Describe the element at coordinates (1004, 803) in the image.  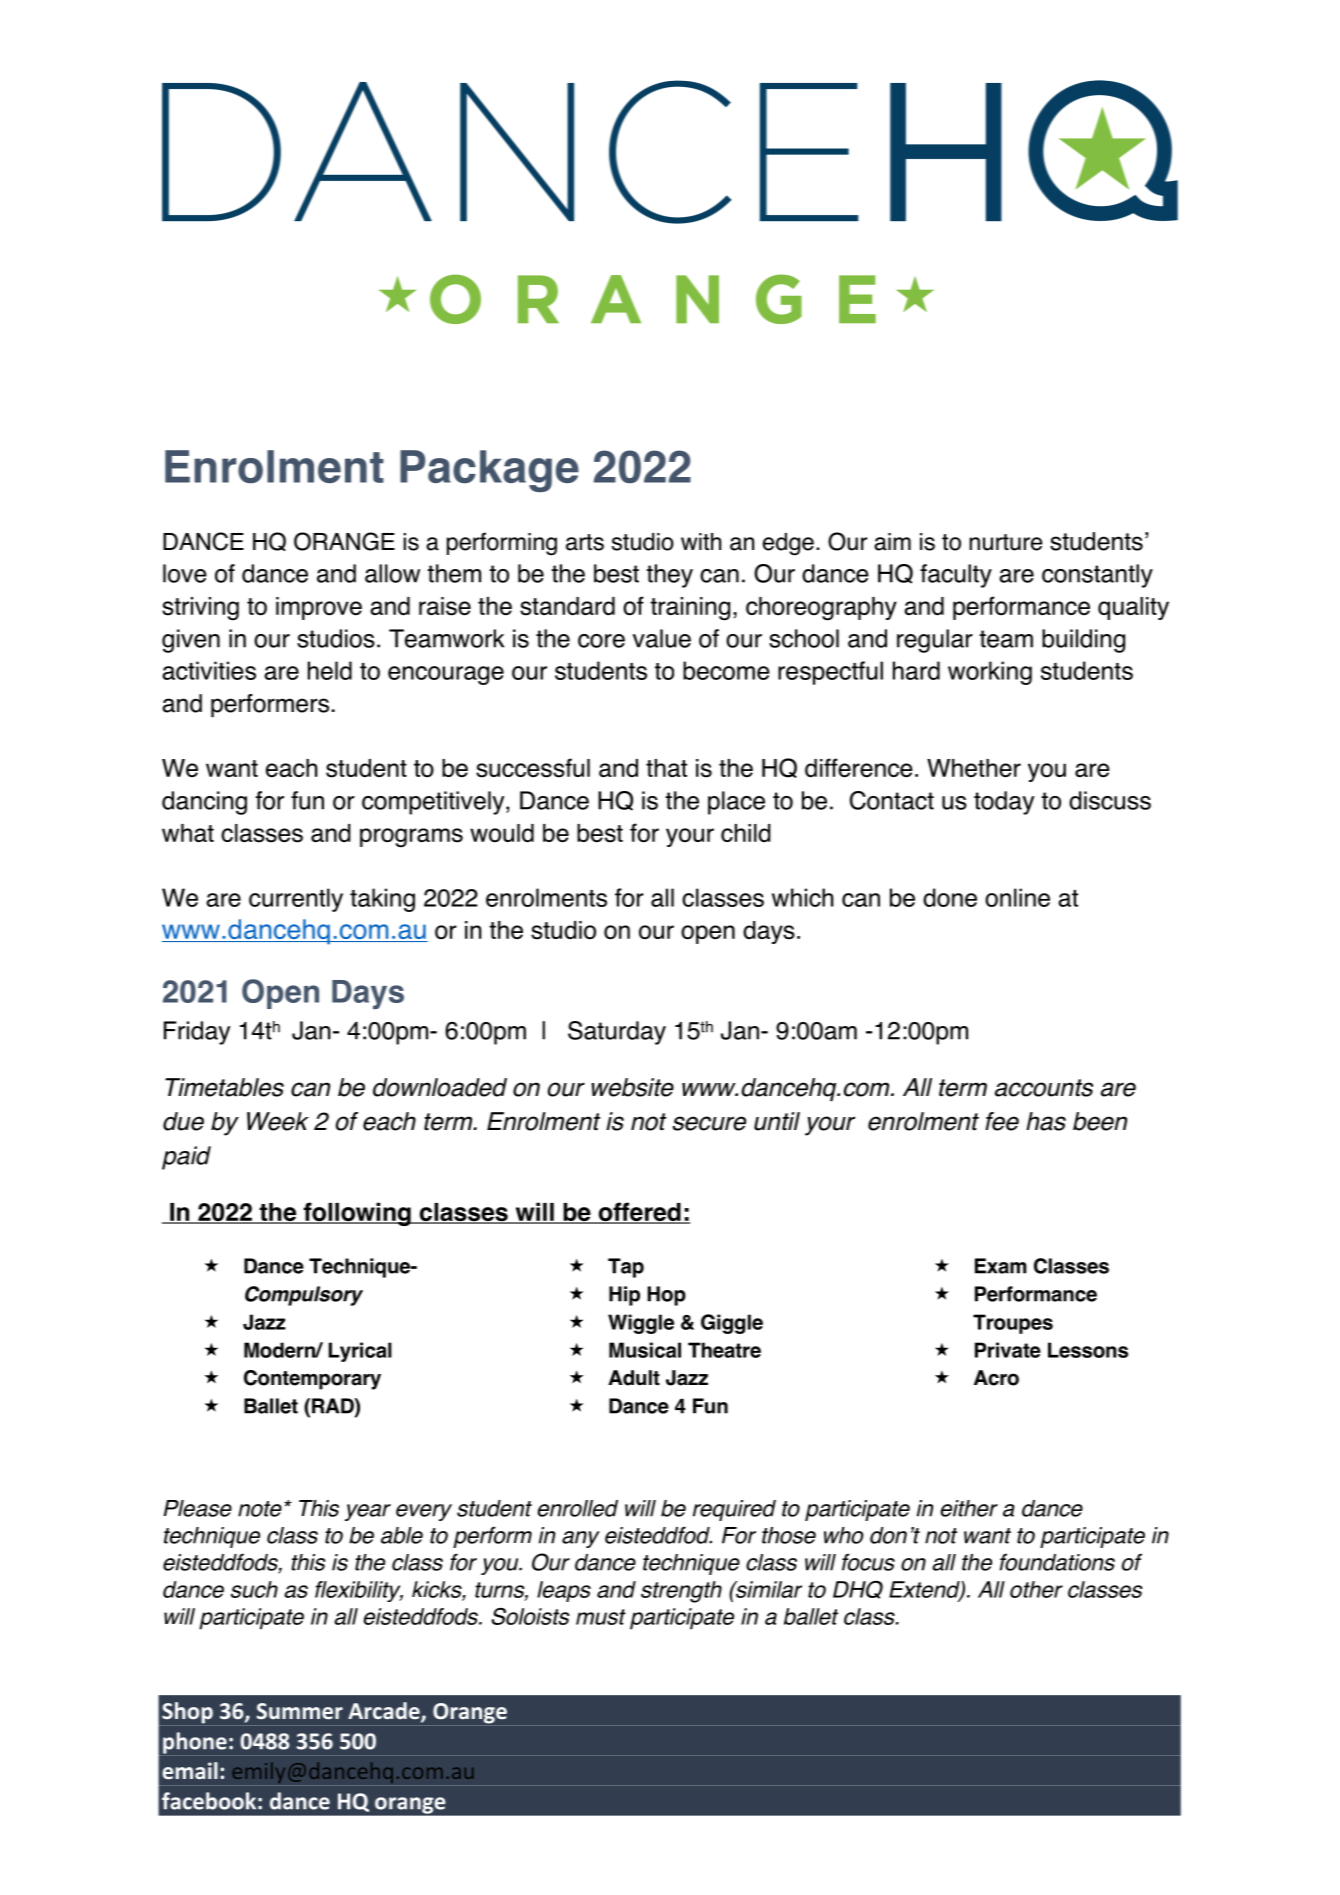
I see `today` at that location.
